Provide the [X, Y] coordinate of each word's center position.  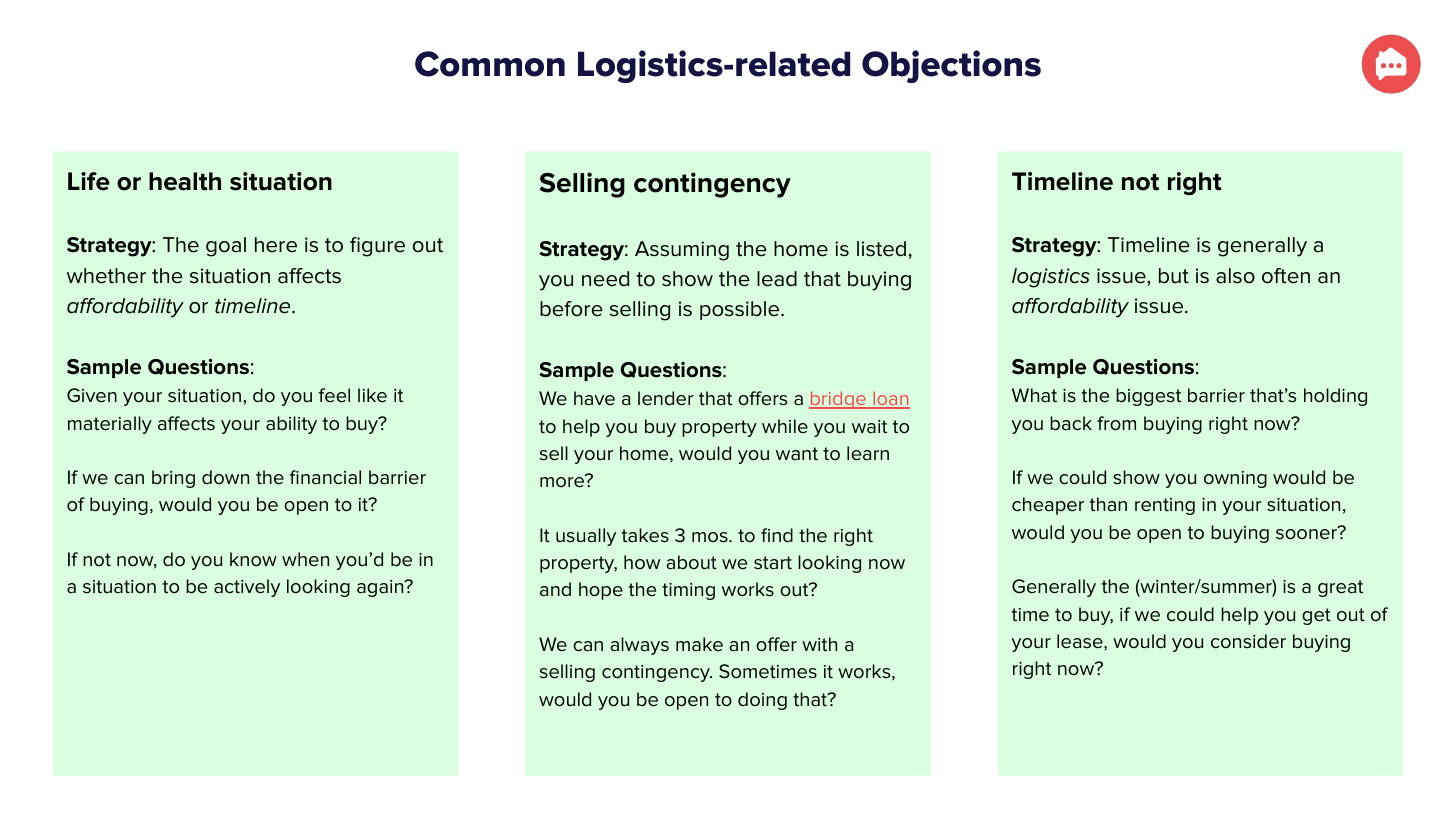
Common [490, 64]
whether [106, 276]
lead [777, 279]
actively [247, 588]
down [225, 477]
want [797, 453]
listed [881, 249]
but [1174, 276]
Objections [951, 66]
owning [1235, 479]
